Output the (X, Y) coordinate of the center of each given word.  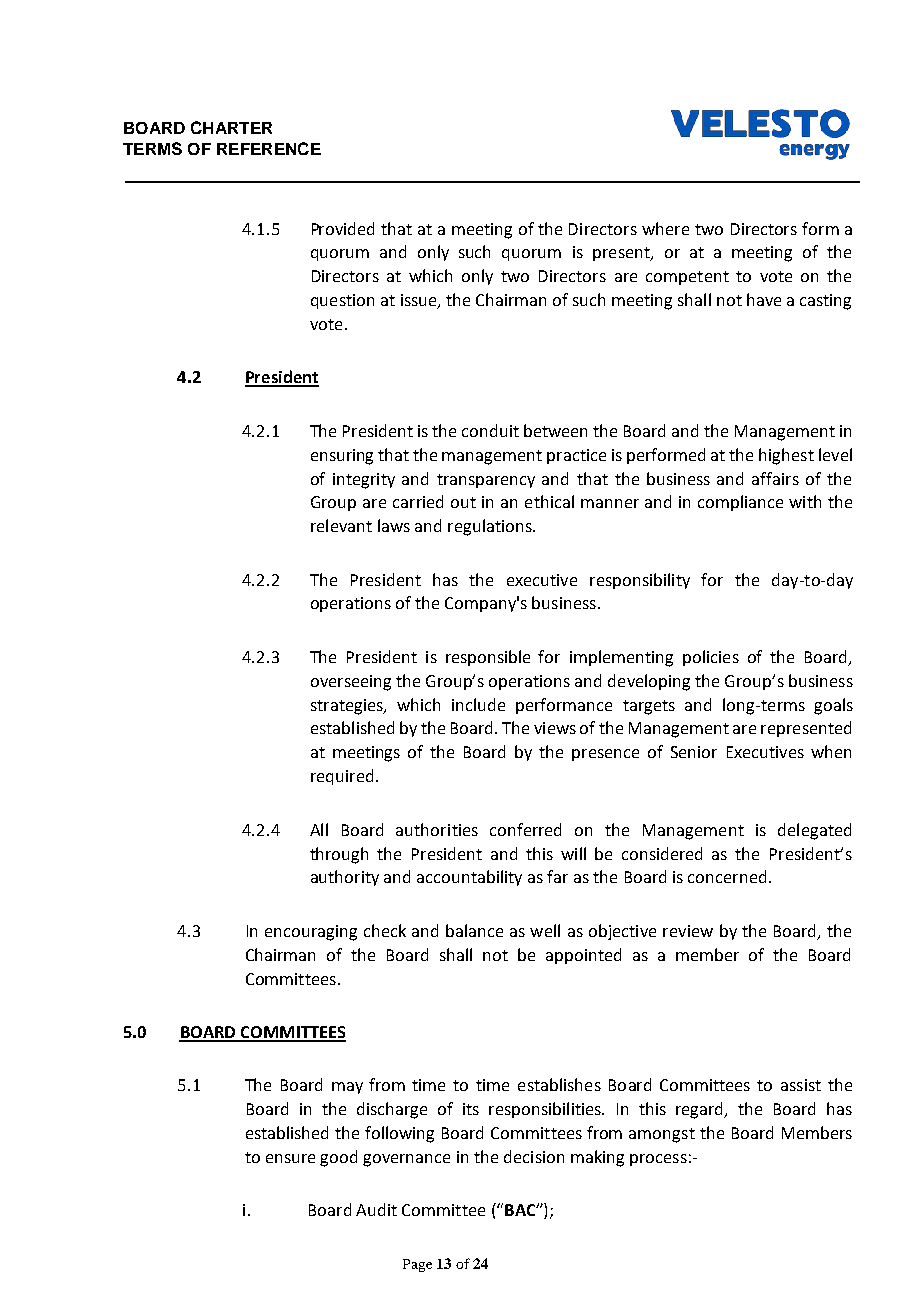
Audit (376, 1209)
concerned (727, 876)
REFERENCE (269, 148)
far (557, 876)
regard (701, 1110)
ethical (549, 501)
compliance (740, 503)
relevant (341, 525)
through (339, 855)
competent (687, 278)
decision (534, 1156)
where (665, 228)
